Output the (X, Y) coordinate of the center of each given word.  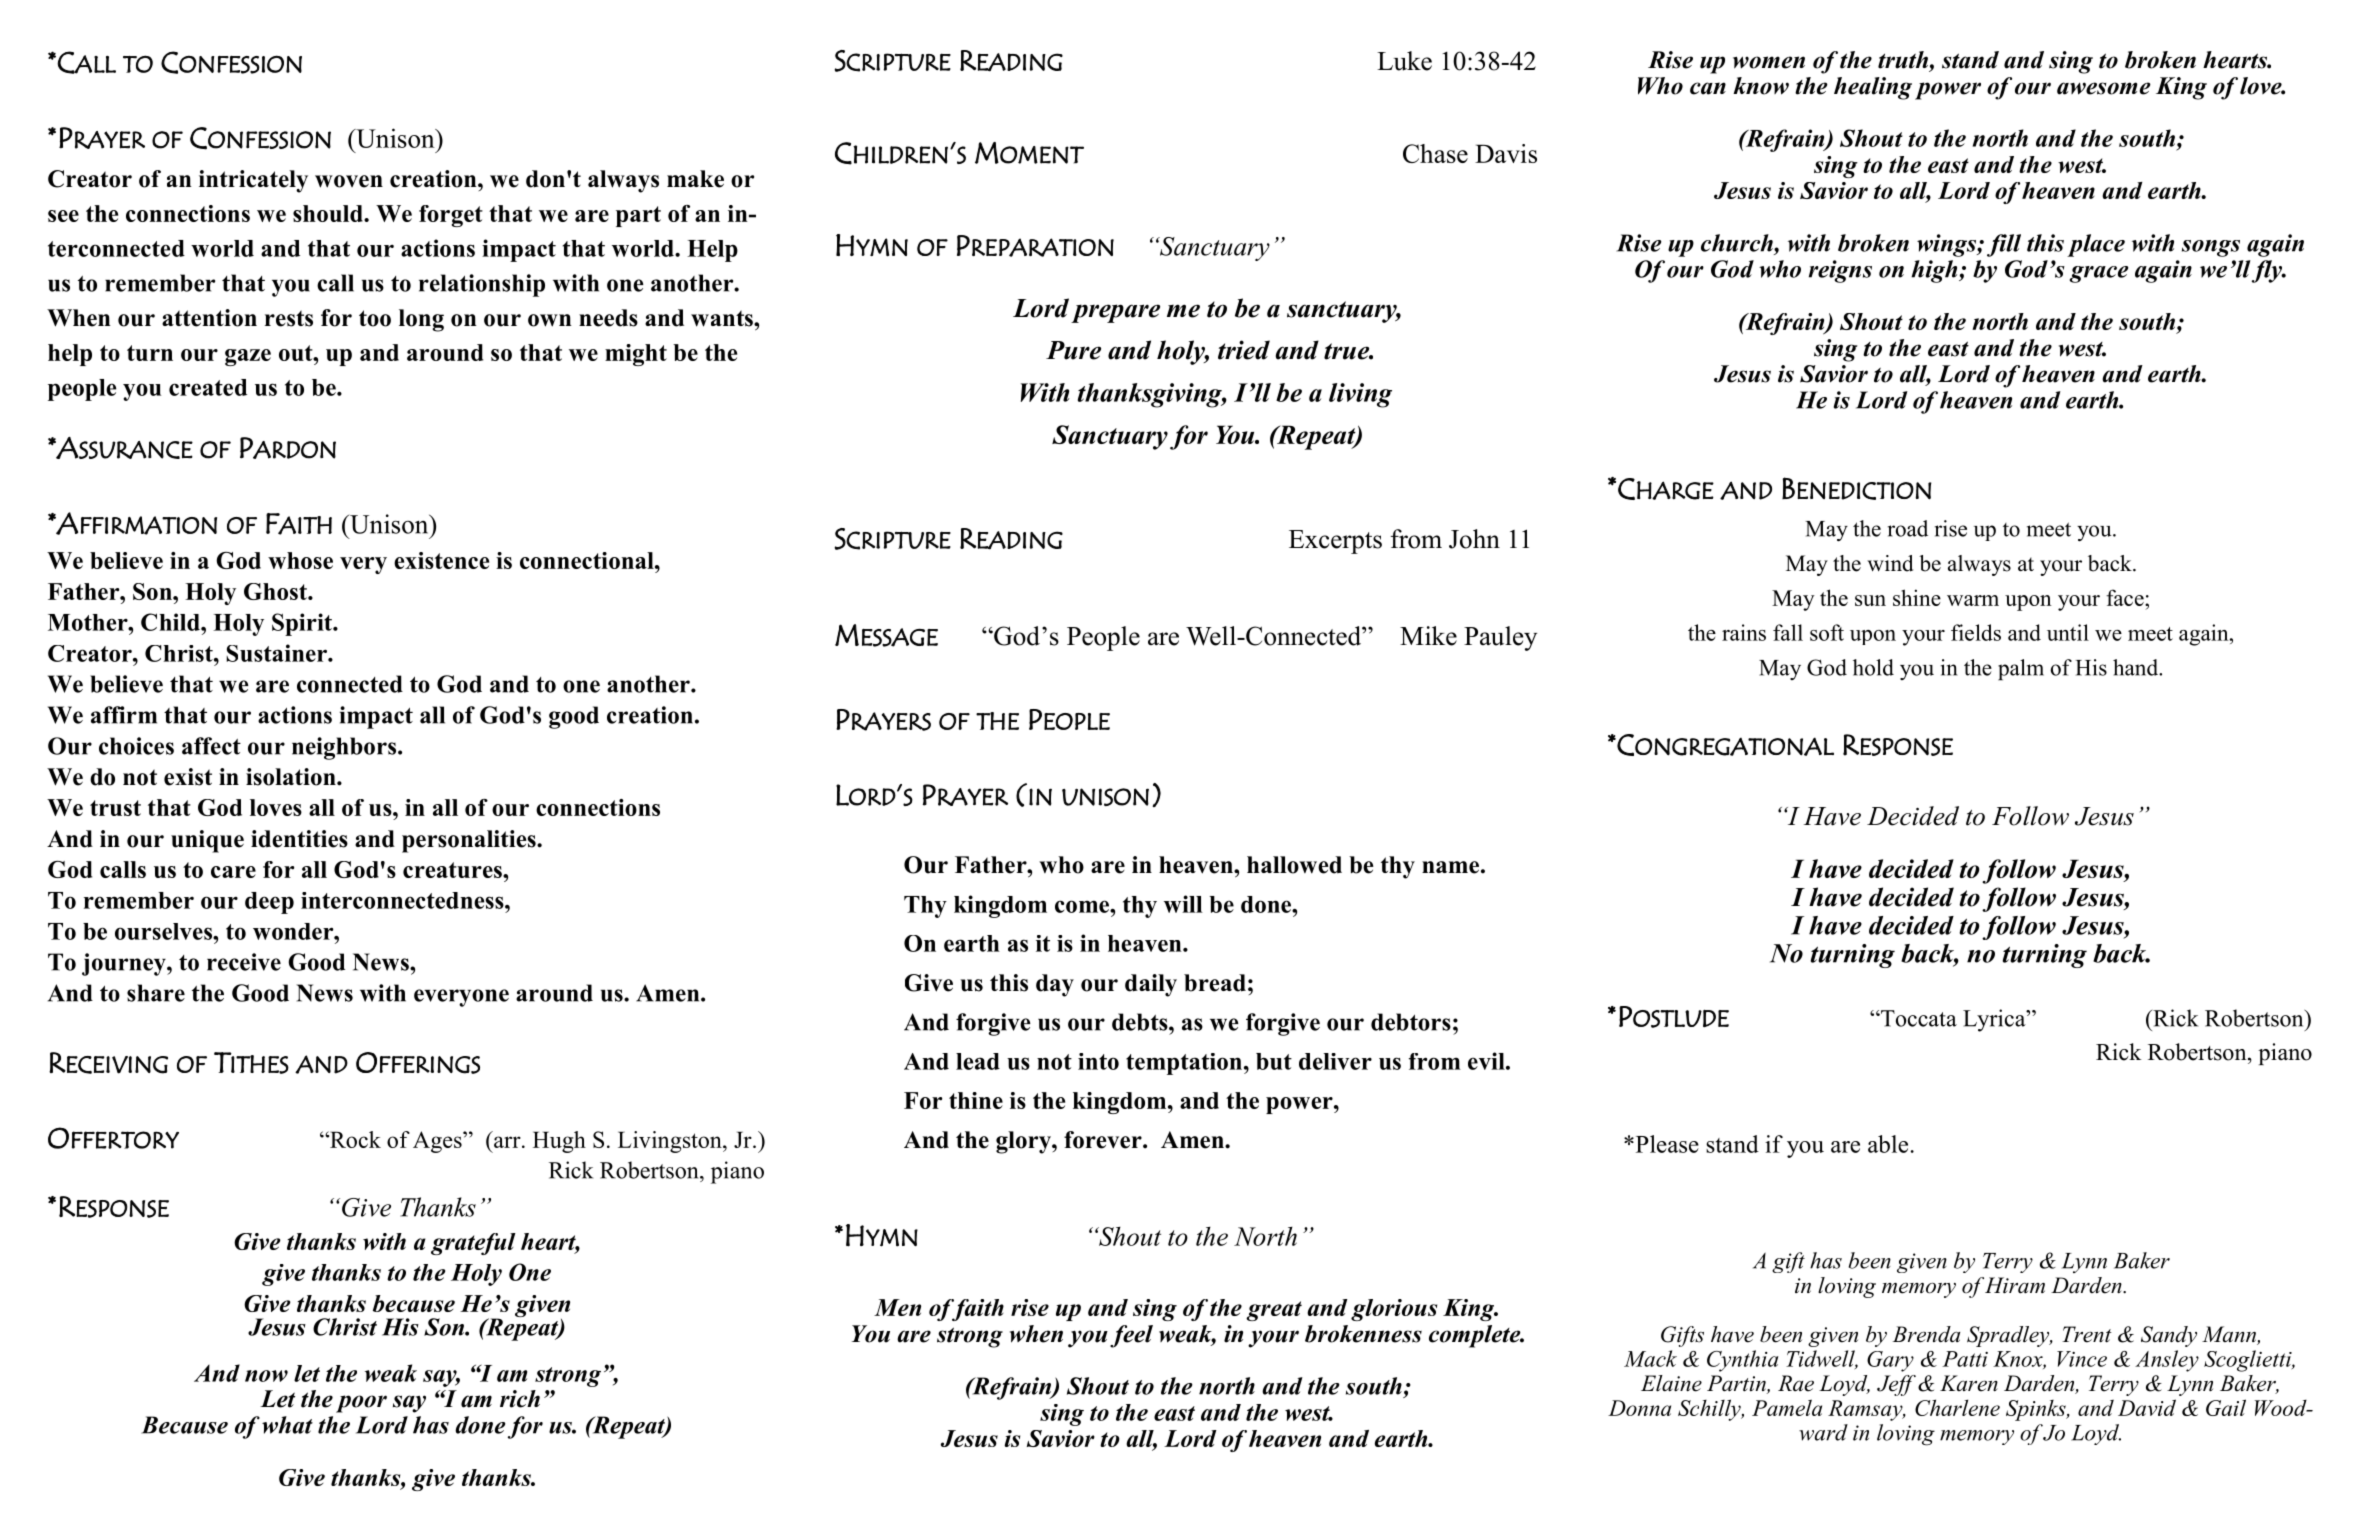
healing (1873, 88)
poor (361, 1404)
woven (349, 181)
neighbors (345, 748)
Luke (1404, 61)
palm (2021, 670)
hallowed (1294, 865)
